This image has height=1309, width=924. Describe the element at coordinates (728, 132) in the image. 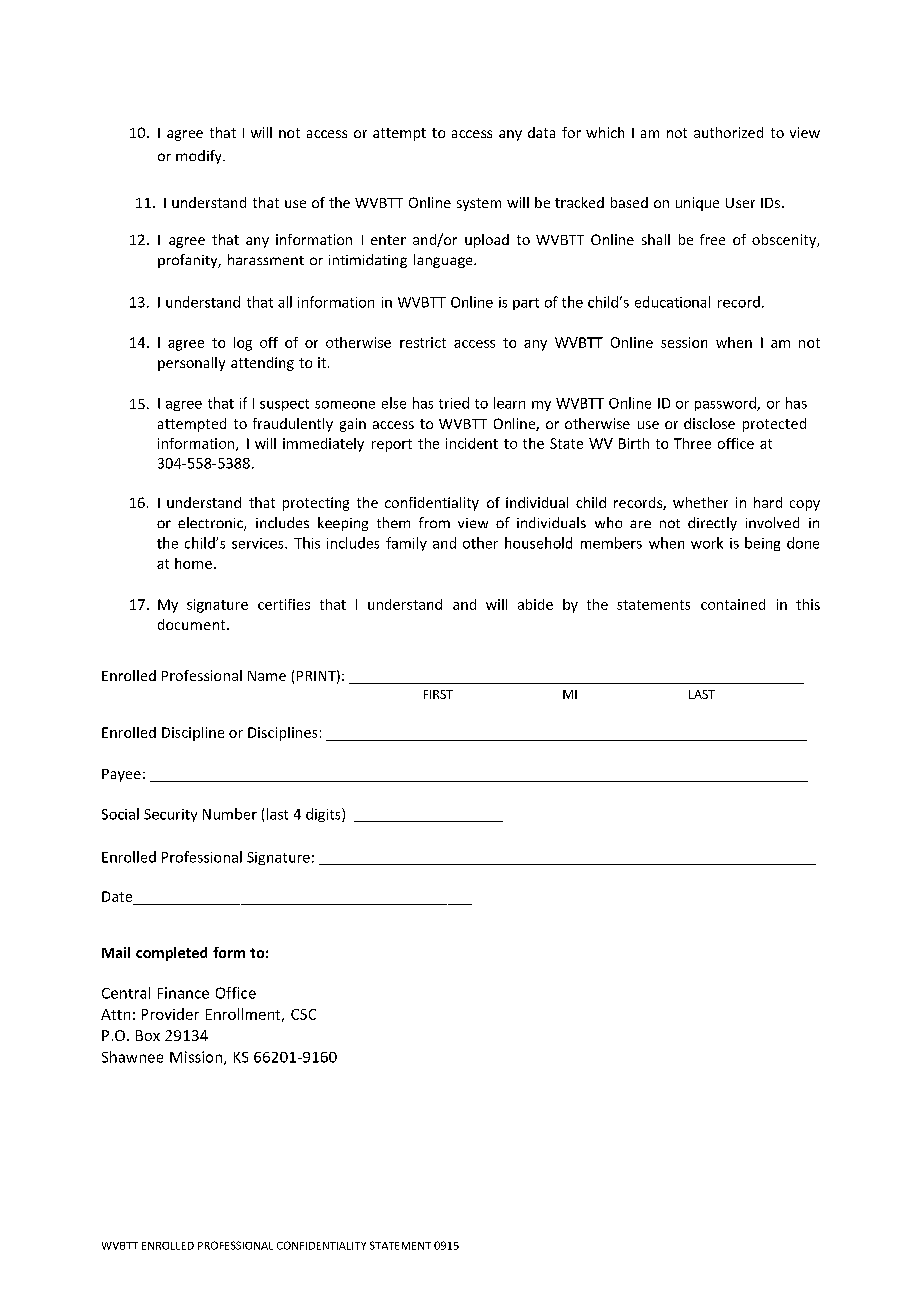

I see `authorized` at that location.
